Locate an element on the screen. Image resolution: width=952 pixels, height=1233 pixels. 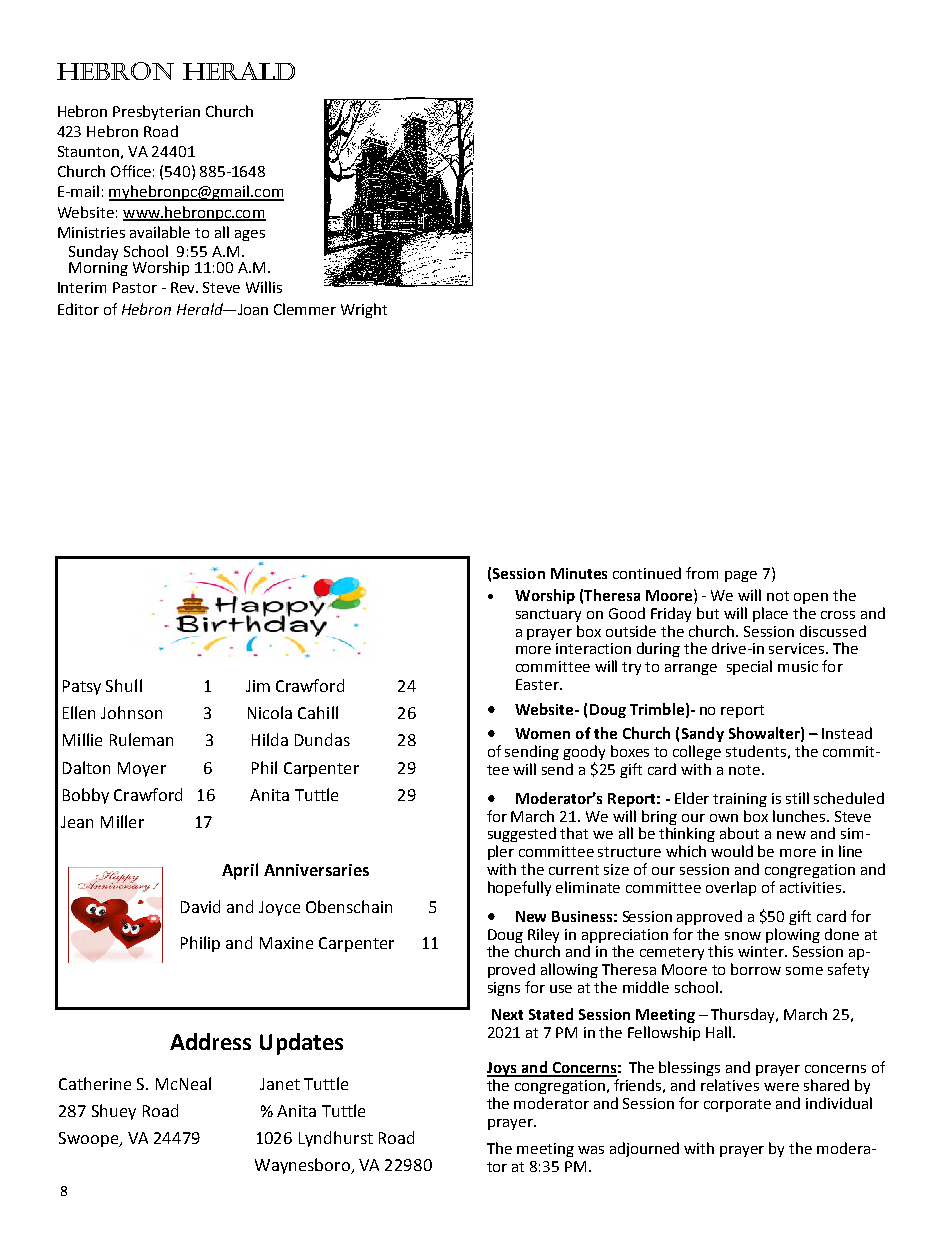
ages is located at coordinates (250, 235).
